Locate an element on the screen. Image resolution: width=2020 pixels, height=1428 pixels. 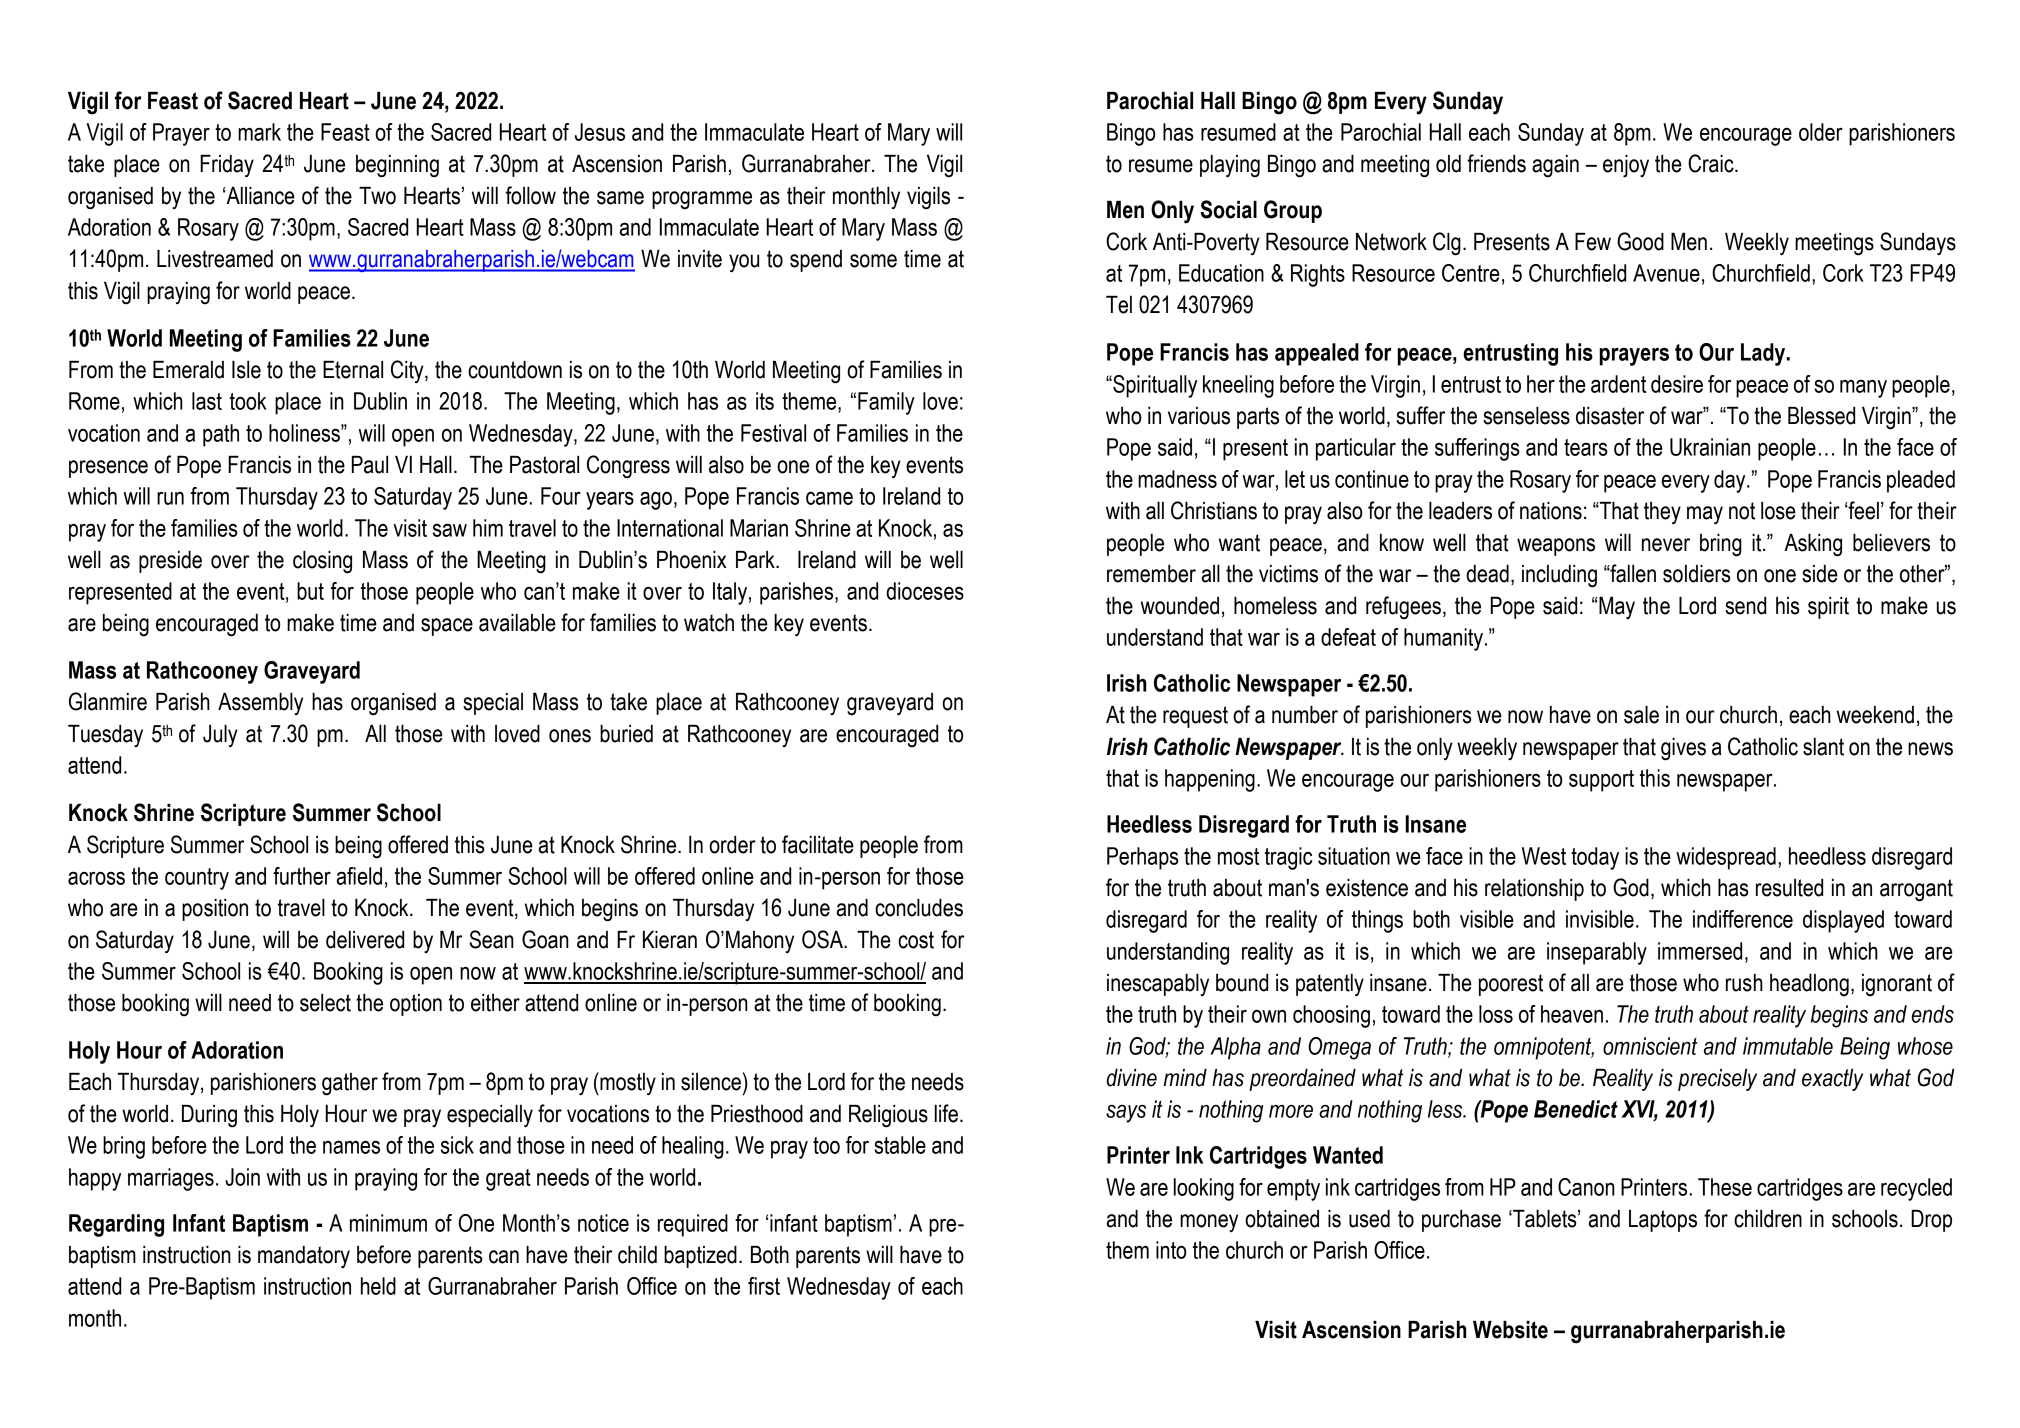
Ukrainian is located at coordinates (1710, 447).
